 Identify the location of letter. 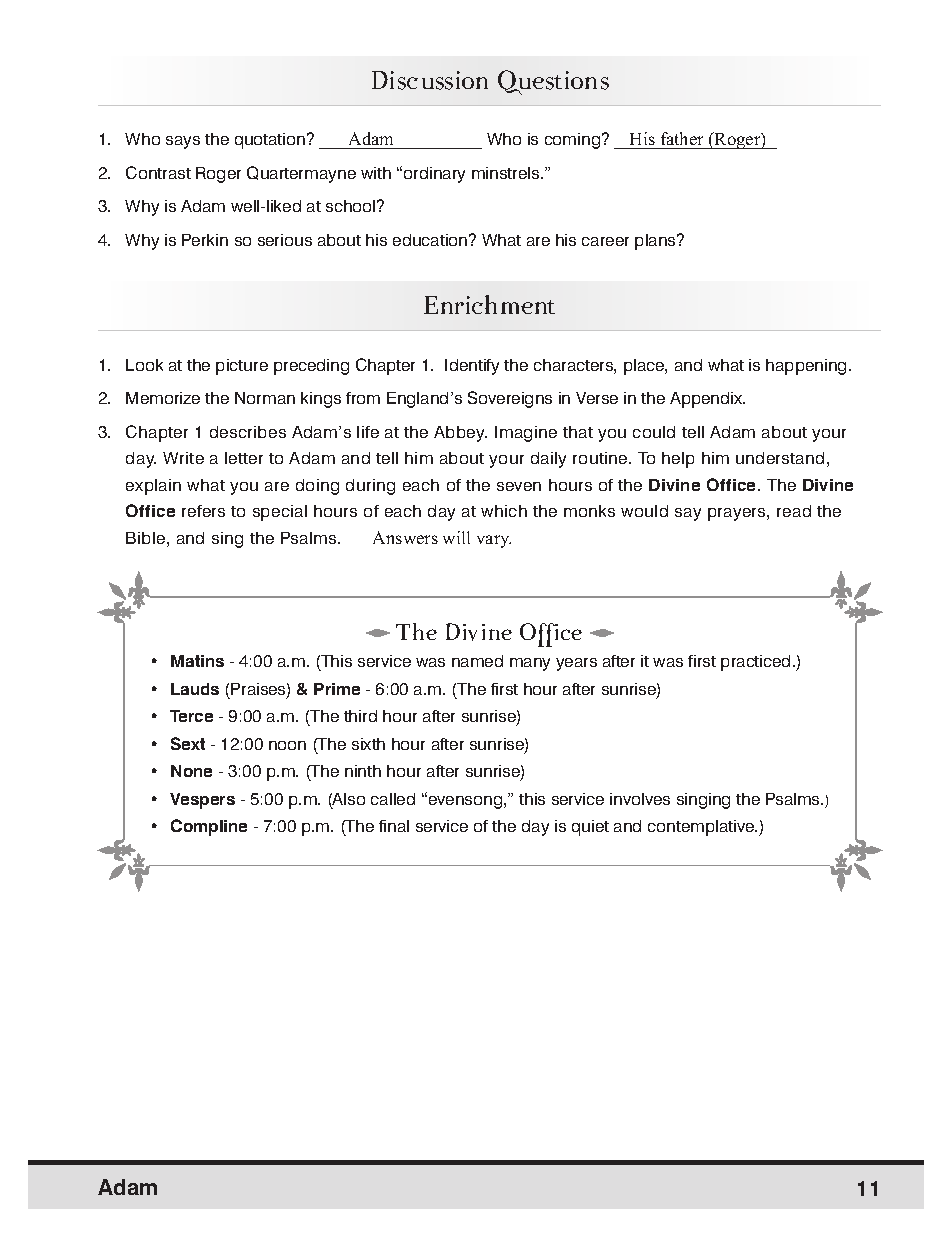
(244, 458).
